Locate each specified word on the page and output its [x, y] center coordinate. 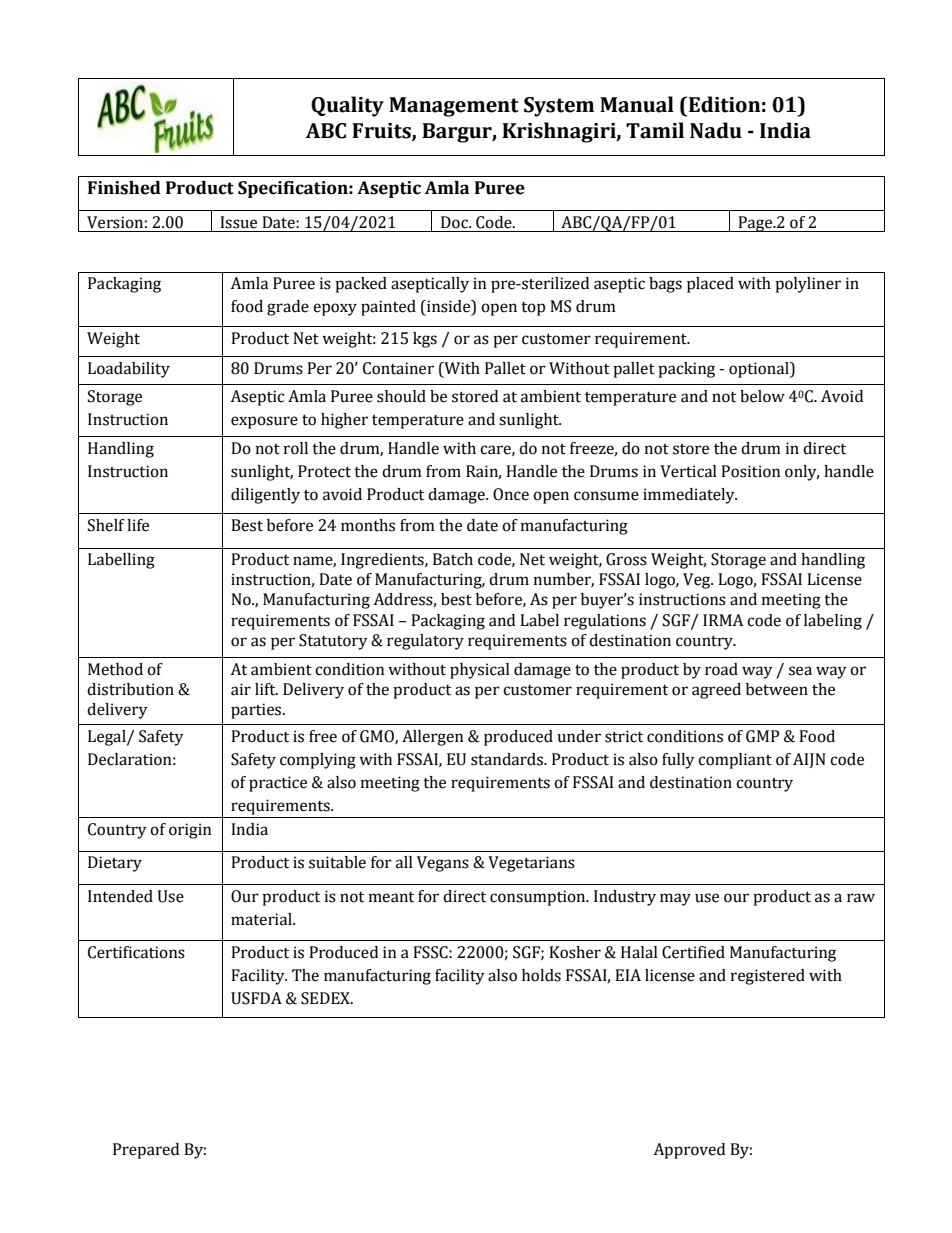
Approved [689, 1151]
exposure [264, 422]
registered [768, 977]
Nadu [716, 130]
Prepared [146, 1151]
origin [190, 831]
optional [760, 370]
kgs [425, 340]
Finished [124, 188]
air [241, 689]
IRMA [723, 620]
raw [861, 898]
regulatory [425, 642]
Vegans [443, 864]
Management [454, 107]
